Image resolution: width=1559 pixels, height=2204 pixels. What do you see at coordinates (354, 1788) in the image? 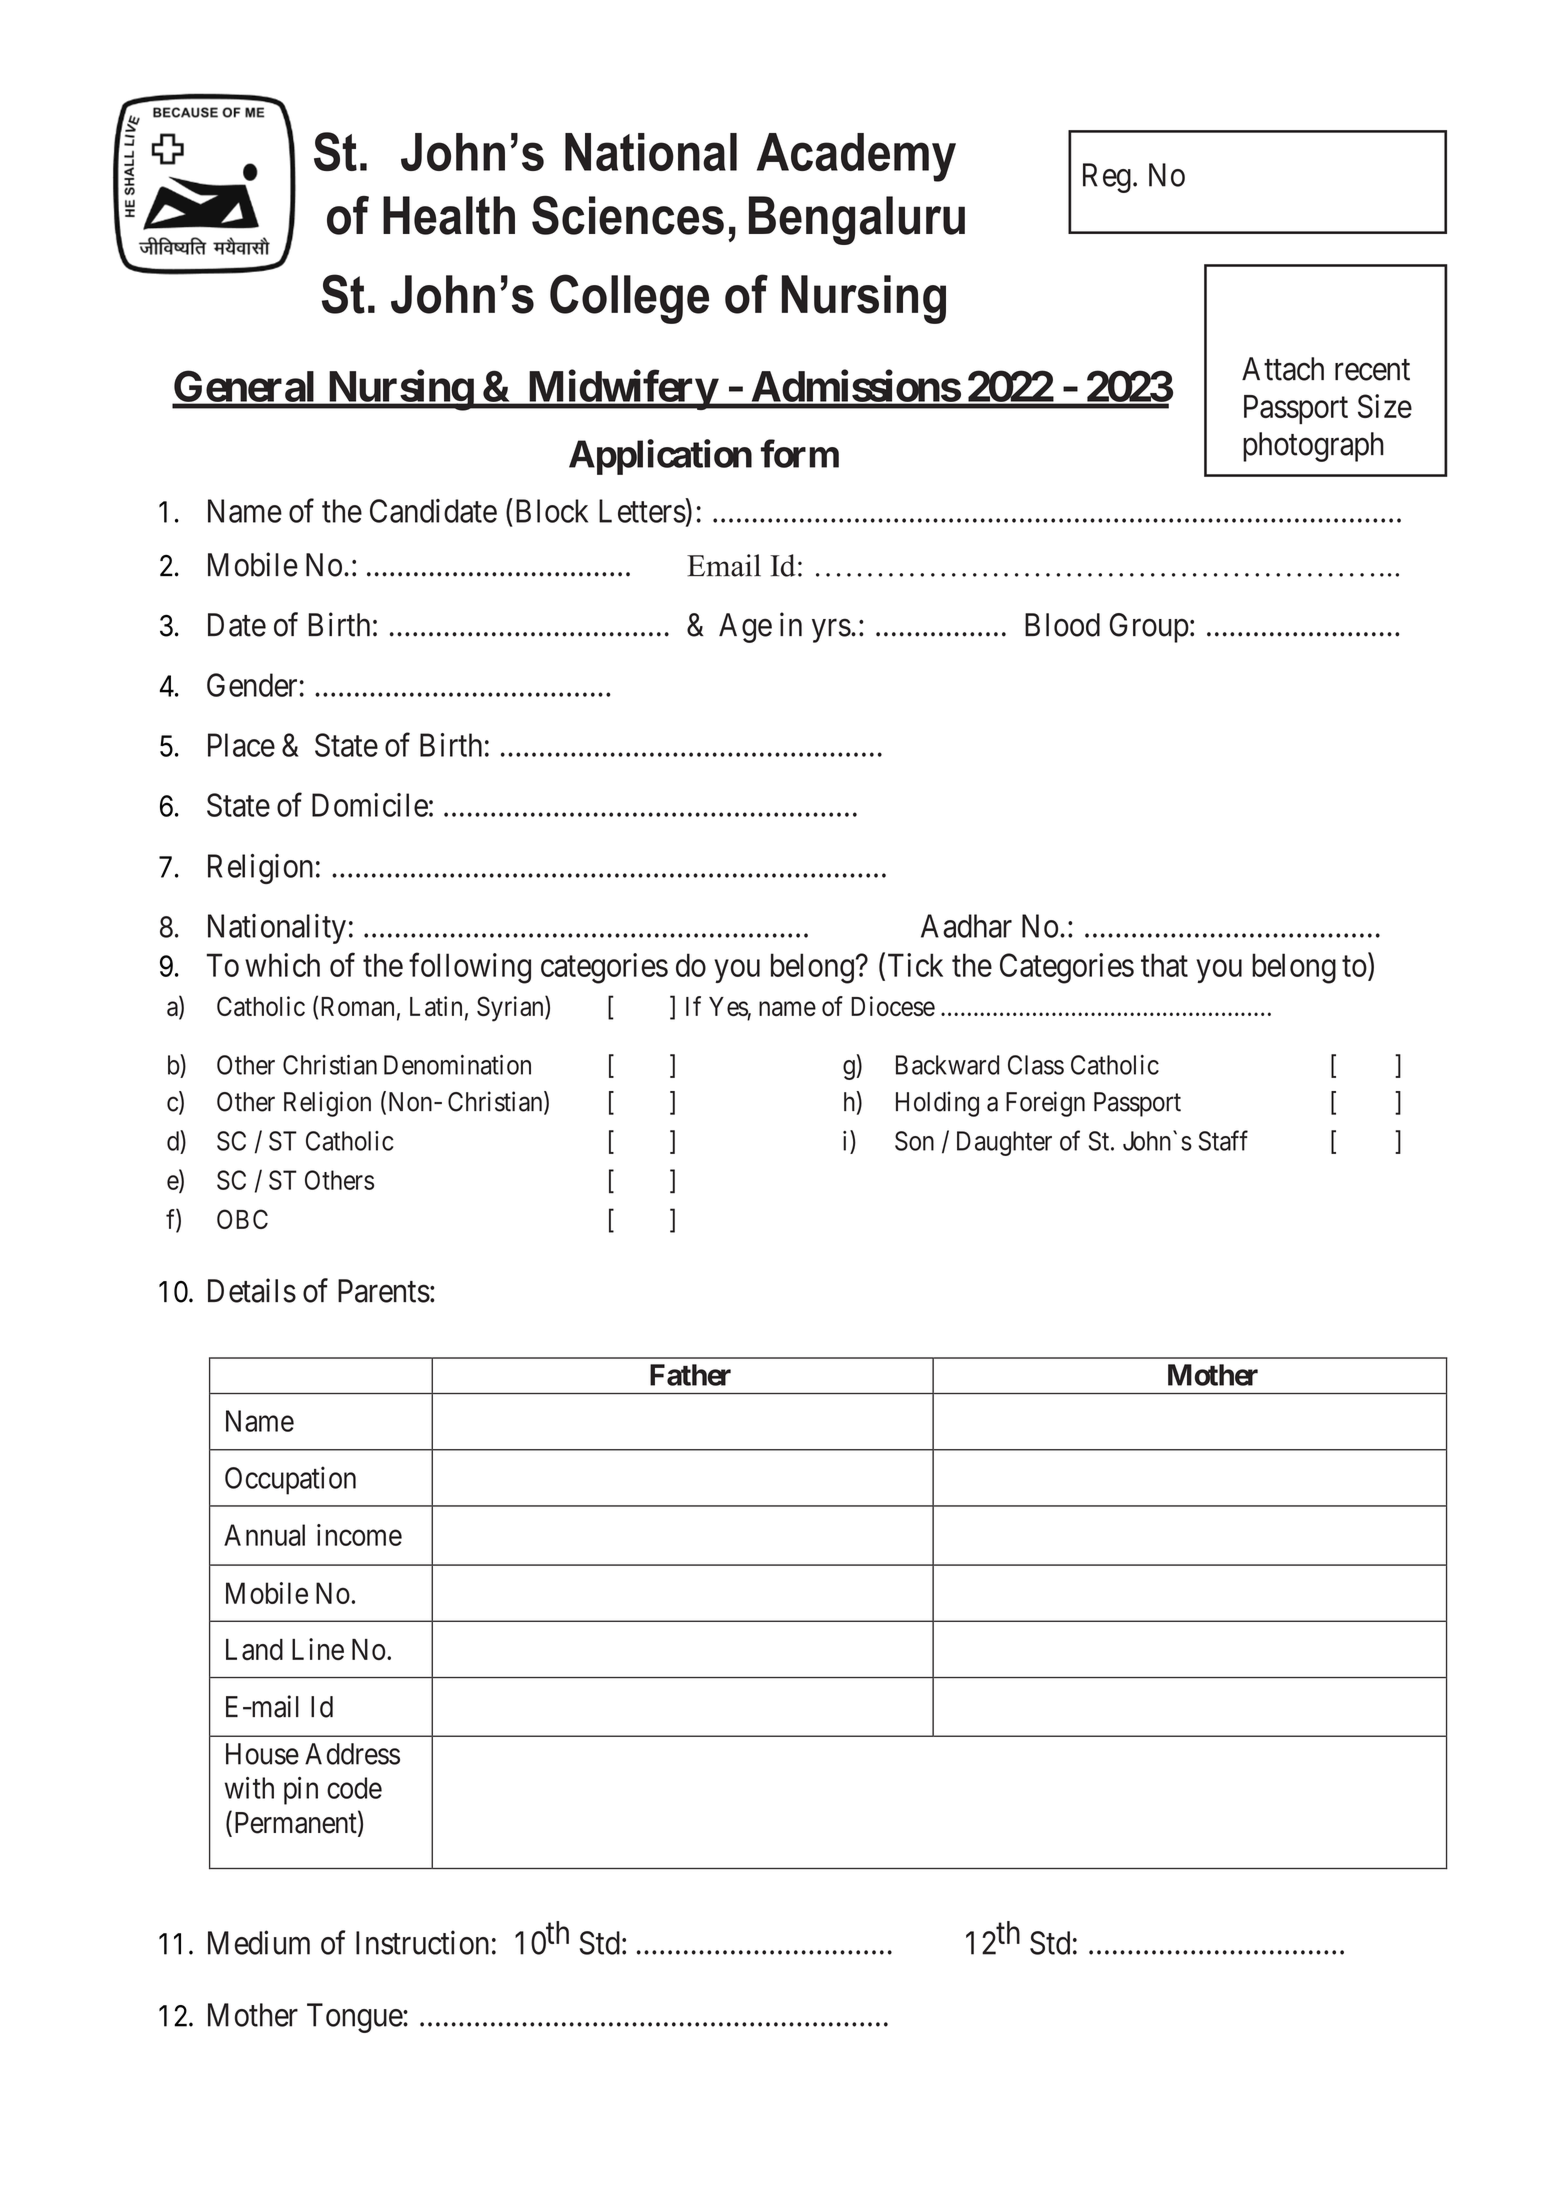
I see `code` at bounding box center [354, 1788].
